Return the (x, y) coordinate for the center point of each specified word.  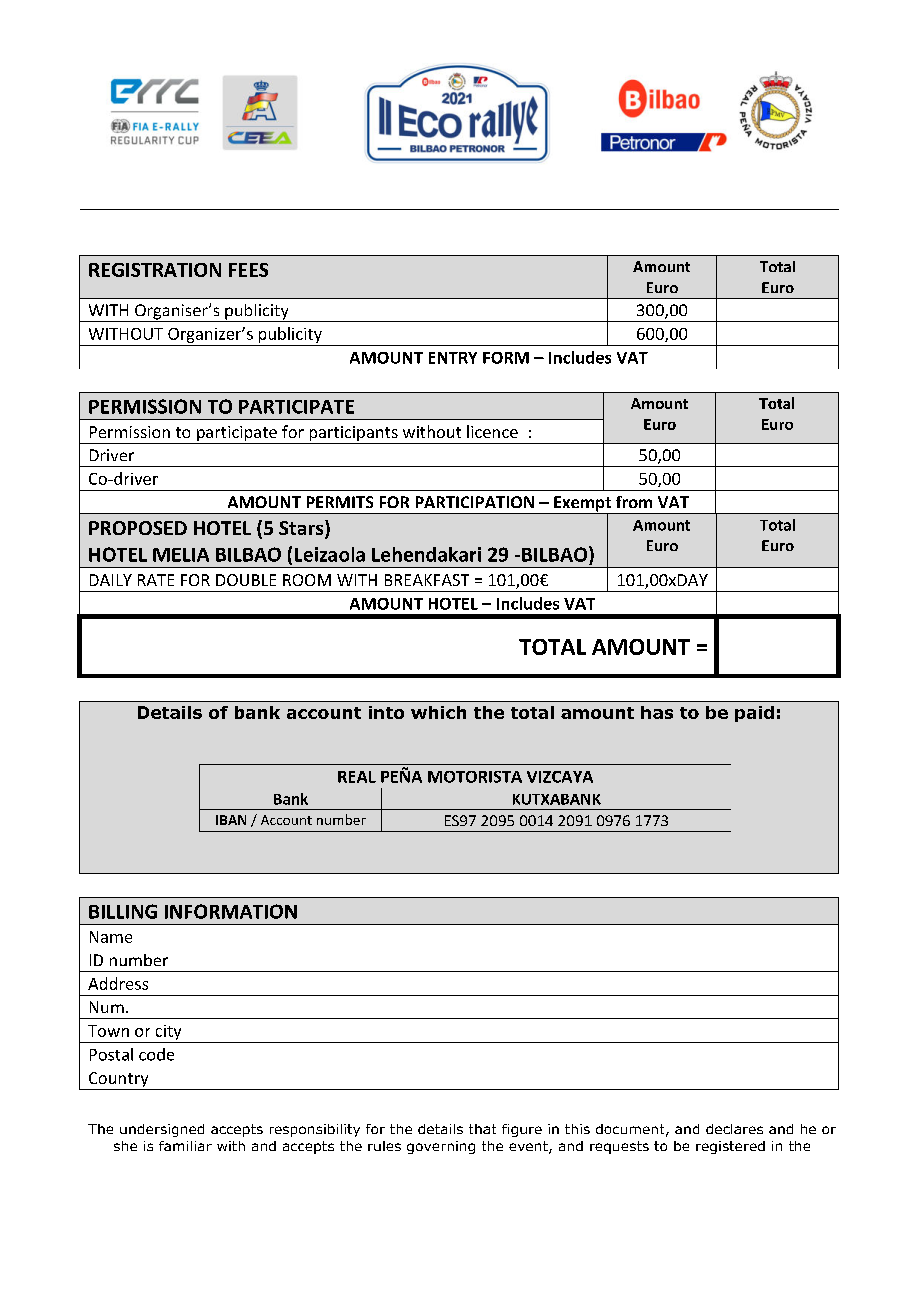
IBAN (231, 820)
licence (492, 431)
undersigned (162, 1130)
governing (441, 1147)
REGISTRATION (155, 270)
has (657, 712)
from (634, 502)
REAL (357, 777)
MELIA (181, 555)
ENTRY (453, 358)
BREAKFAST (427, 580)
